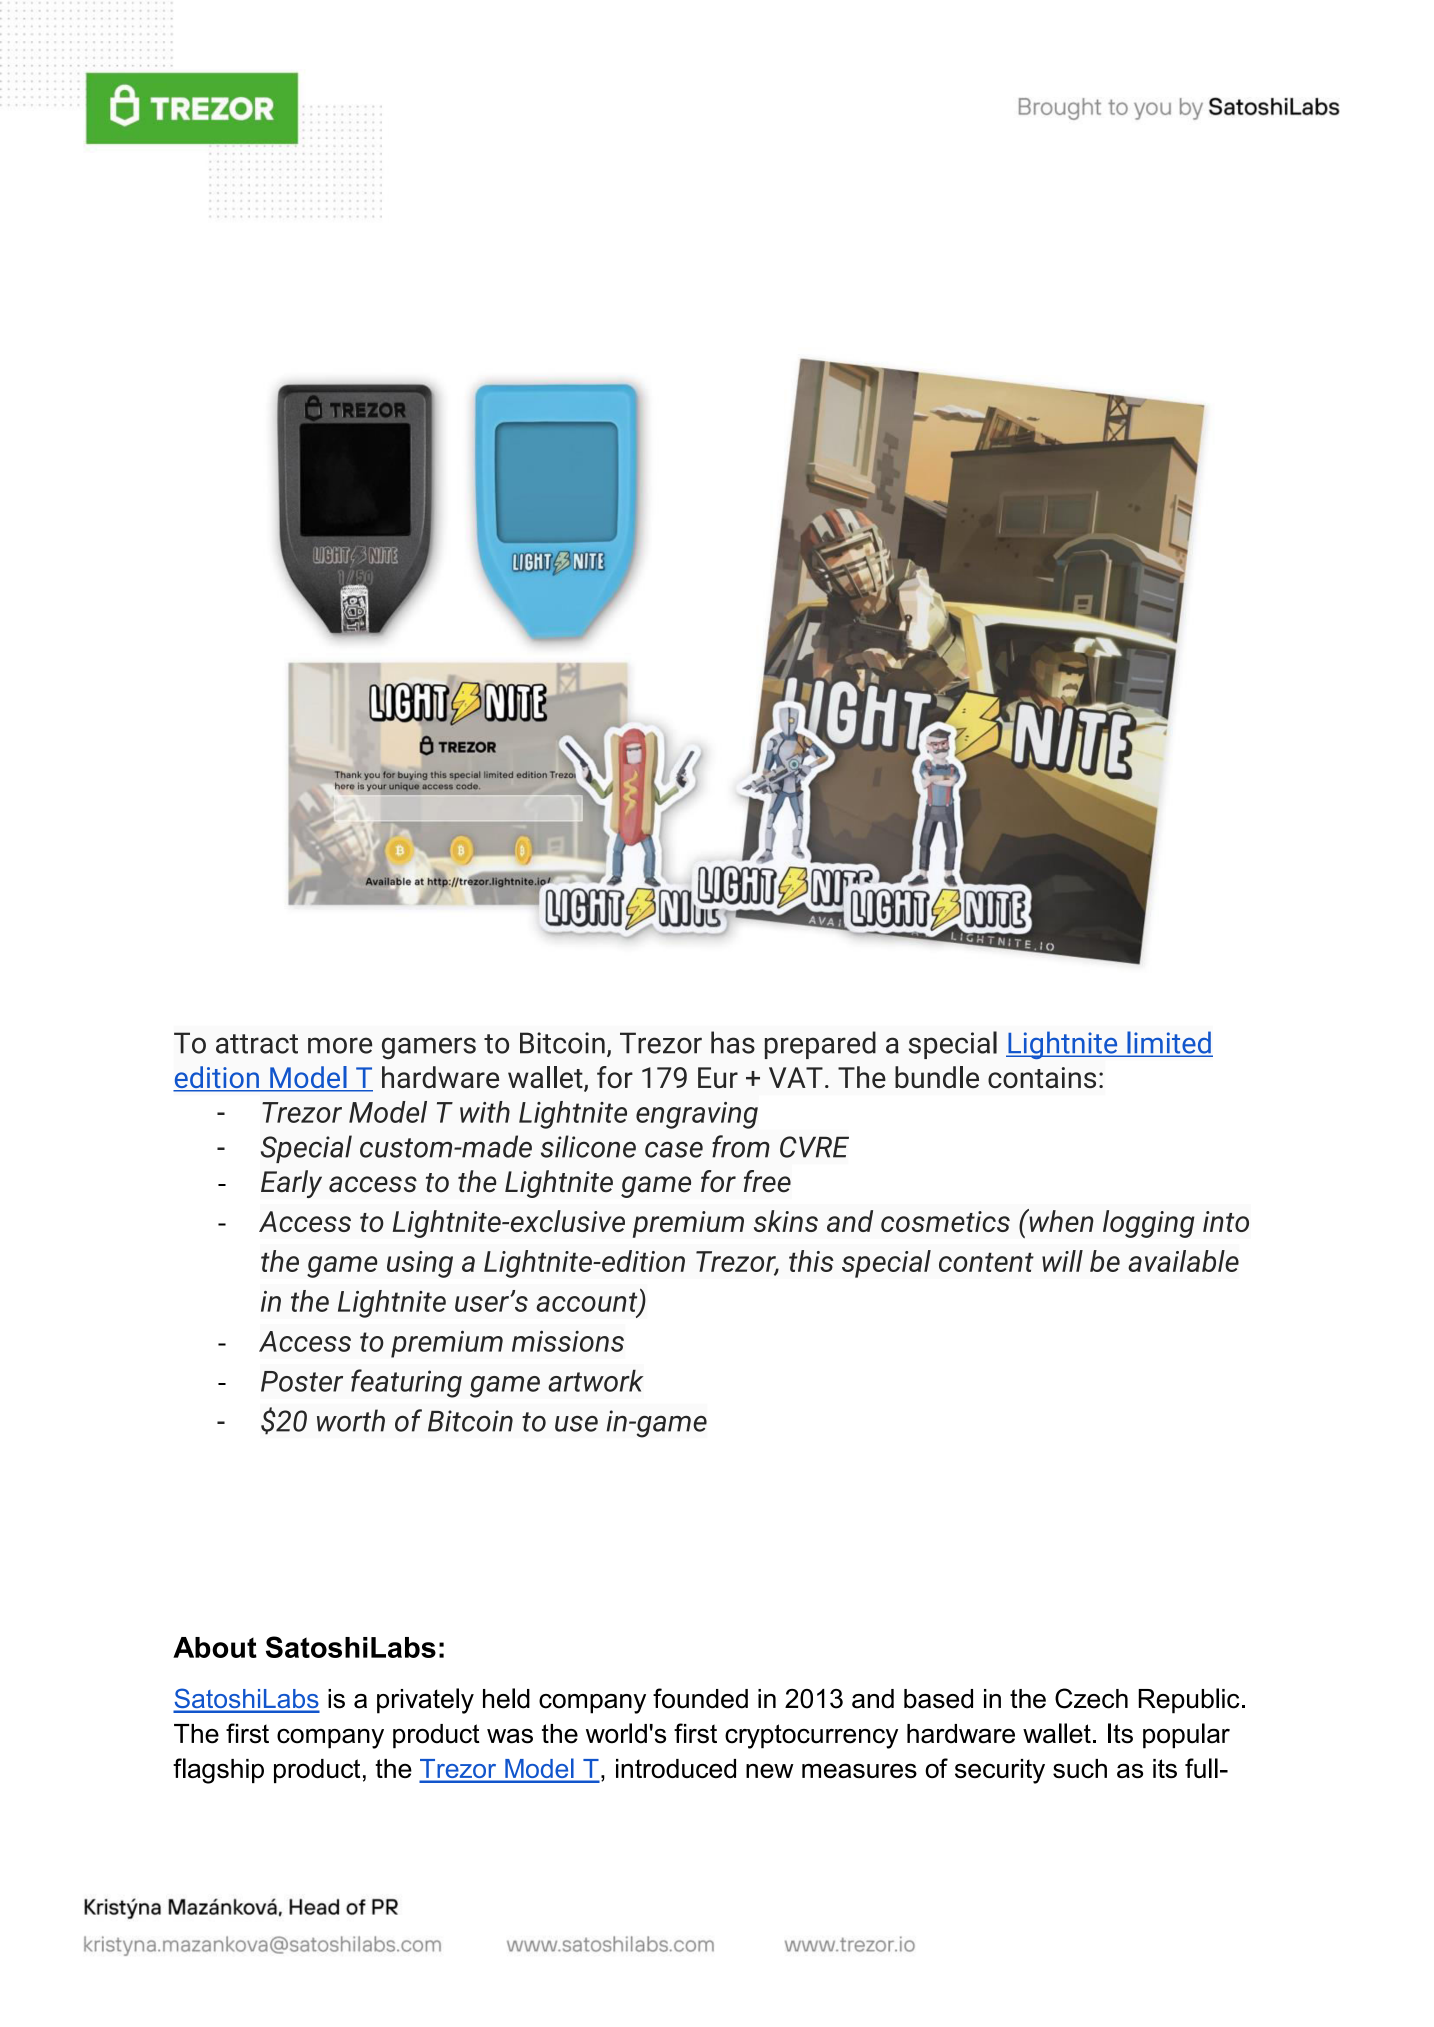  What do you see at coordinates (340, 1045) in the document?
I see `more` at bounding box center [340, 1045].
